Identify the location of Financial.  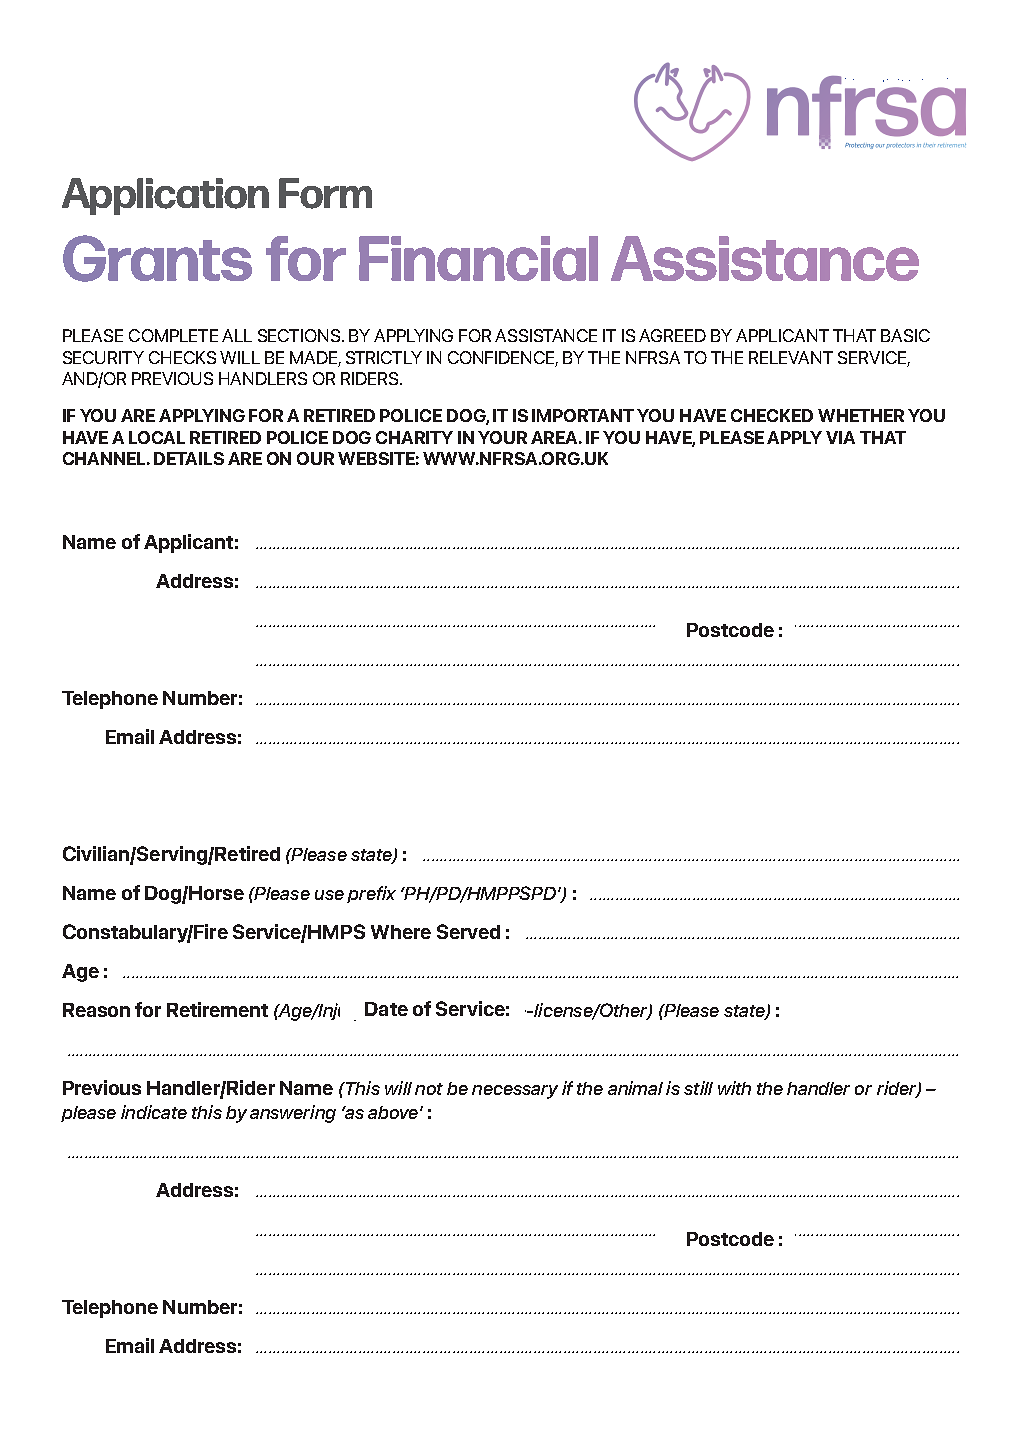
(478, 258).
